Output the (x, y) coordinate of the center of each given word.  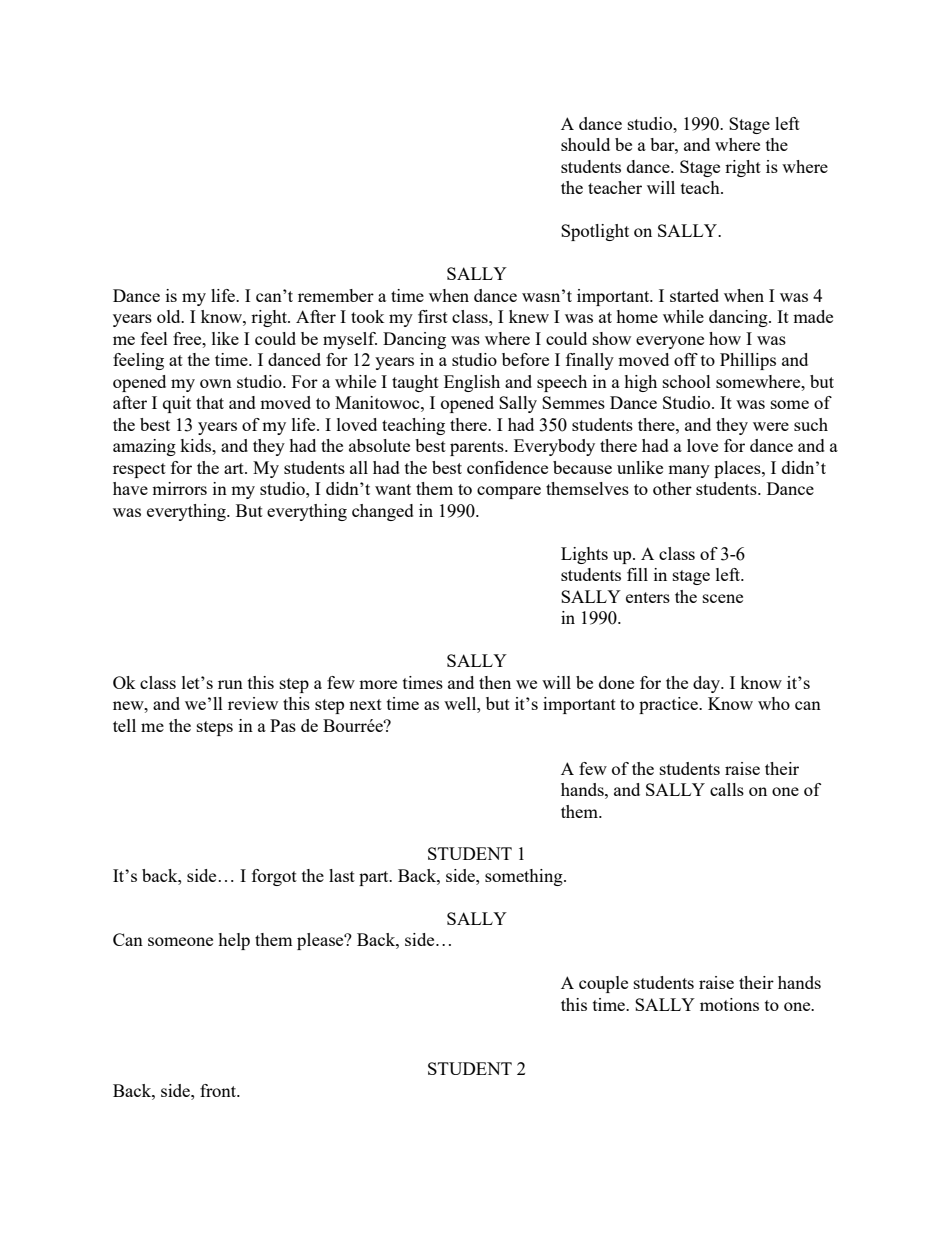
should (585, 144)
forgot (274, 877)
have (130, 488)
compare (509, 492)
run (230, 684)
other (672, 488)
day (708, 684)
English (472, 383)
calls (727, 789)
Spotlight (595, 232)
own (216, 383)
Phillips (748, 361)
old (170, 316)
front (219, 1090)
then (495, 682)
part (375, 878)
